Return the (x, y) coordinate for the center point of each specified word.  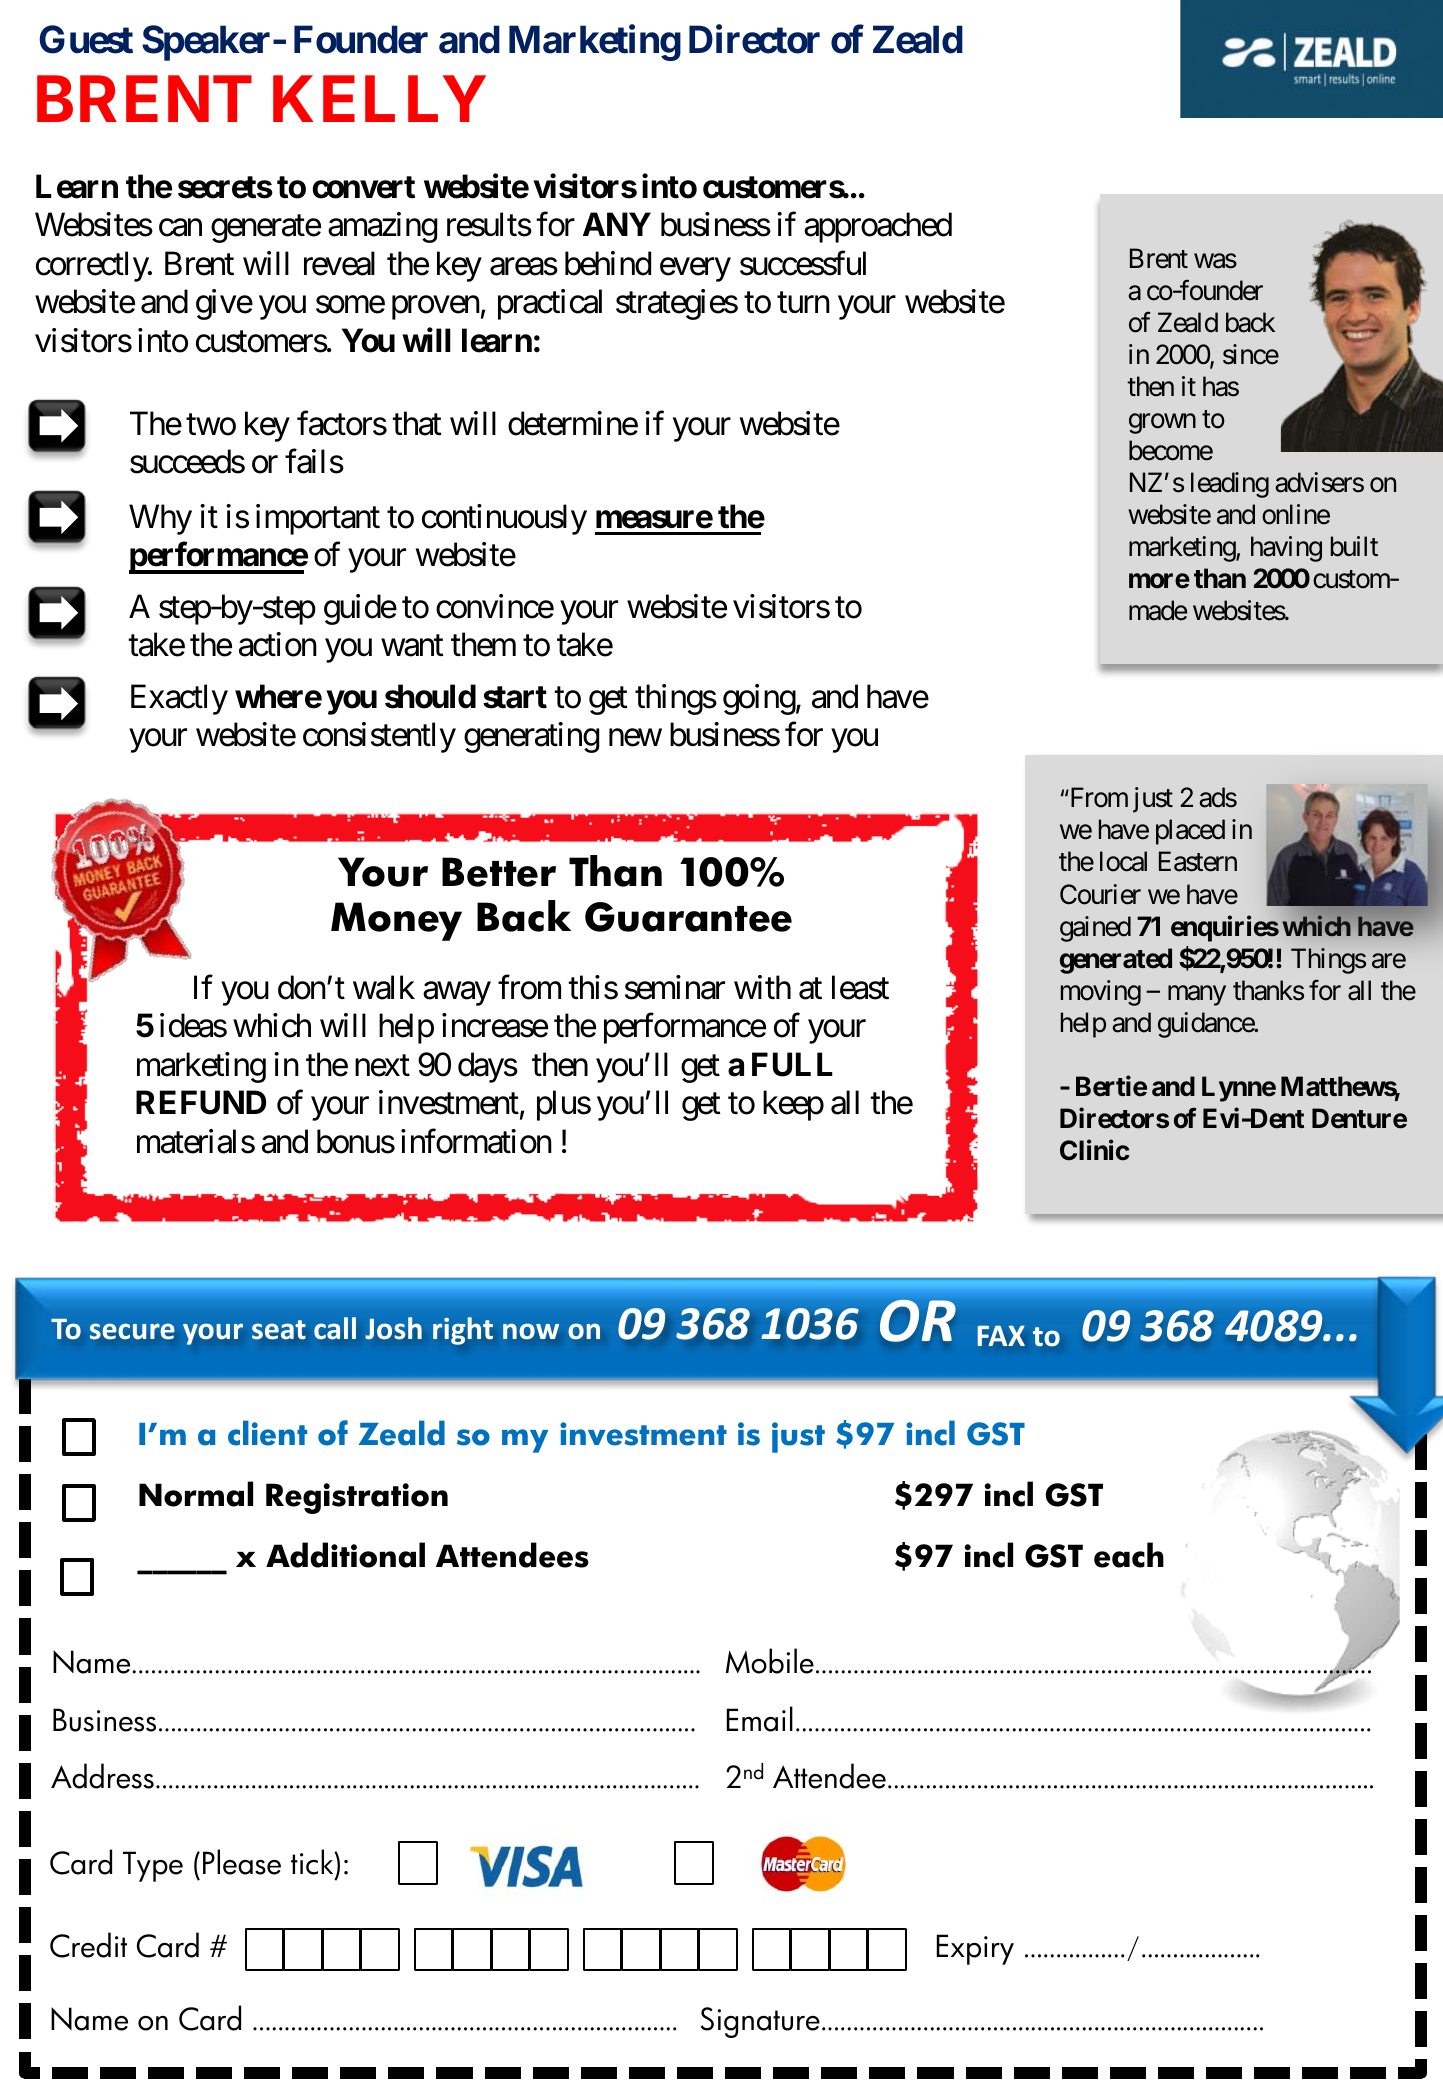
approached (878, 227)
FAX (1001, 1335)
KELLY (379, 99)
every (695, 270)
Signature (760, 2022)
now (531, 1331)
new (635, 738)
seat (279, 1329)
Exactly (179, 699)
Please (242, 1862)
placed (1190, 832)
